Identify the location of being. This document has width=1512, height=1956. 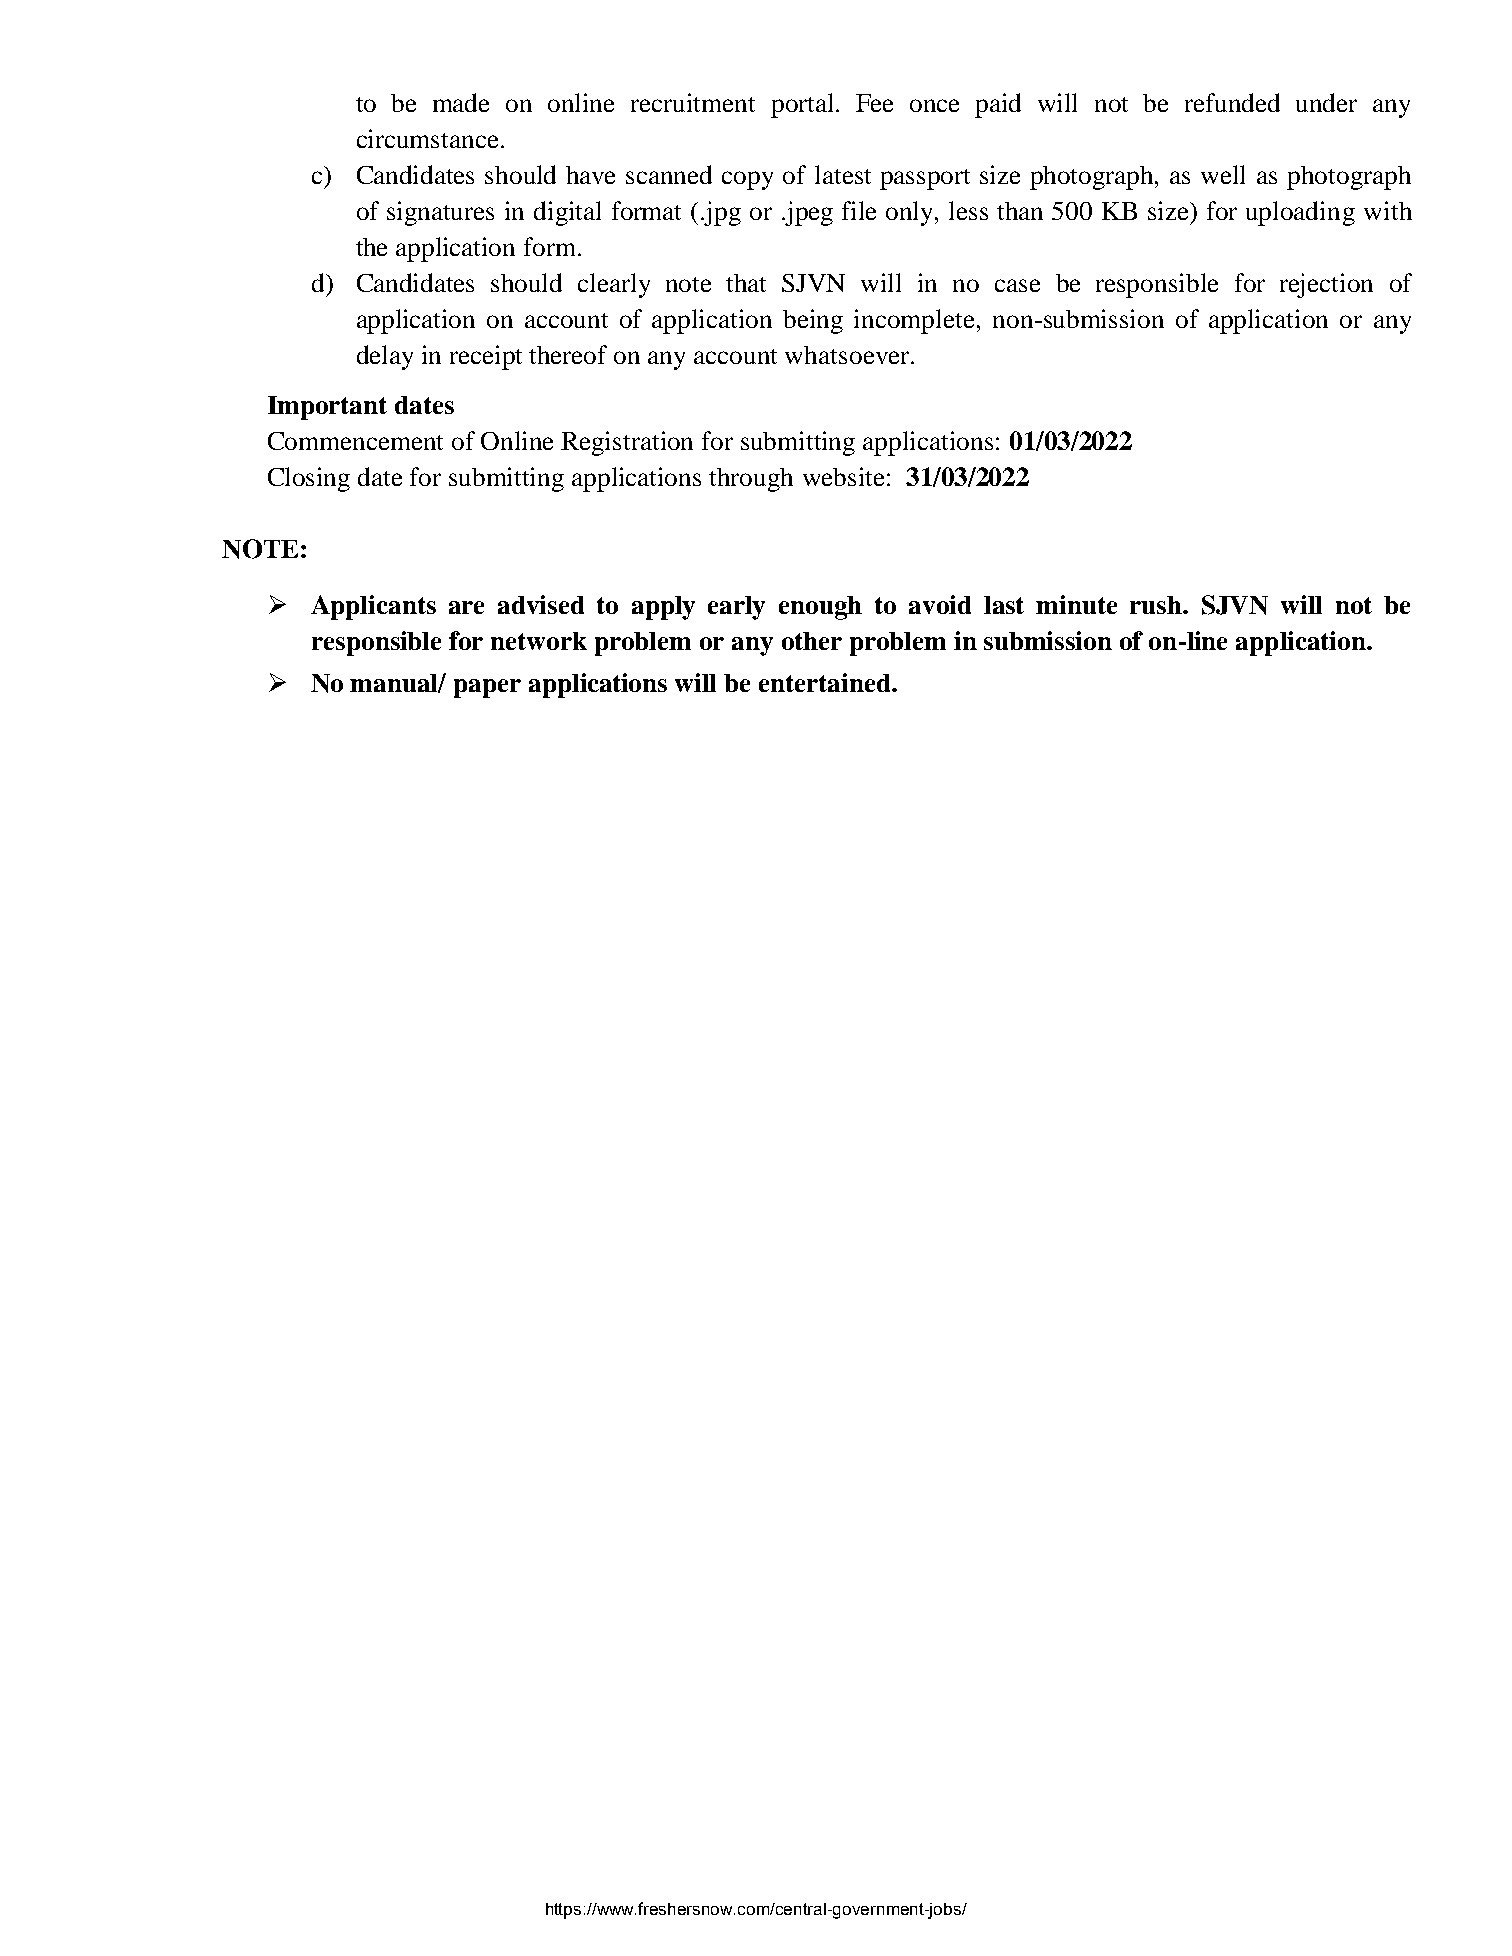
(813, 321).
